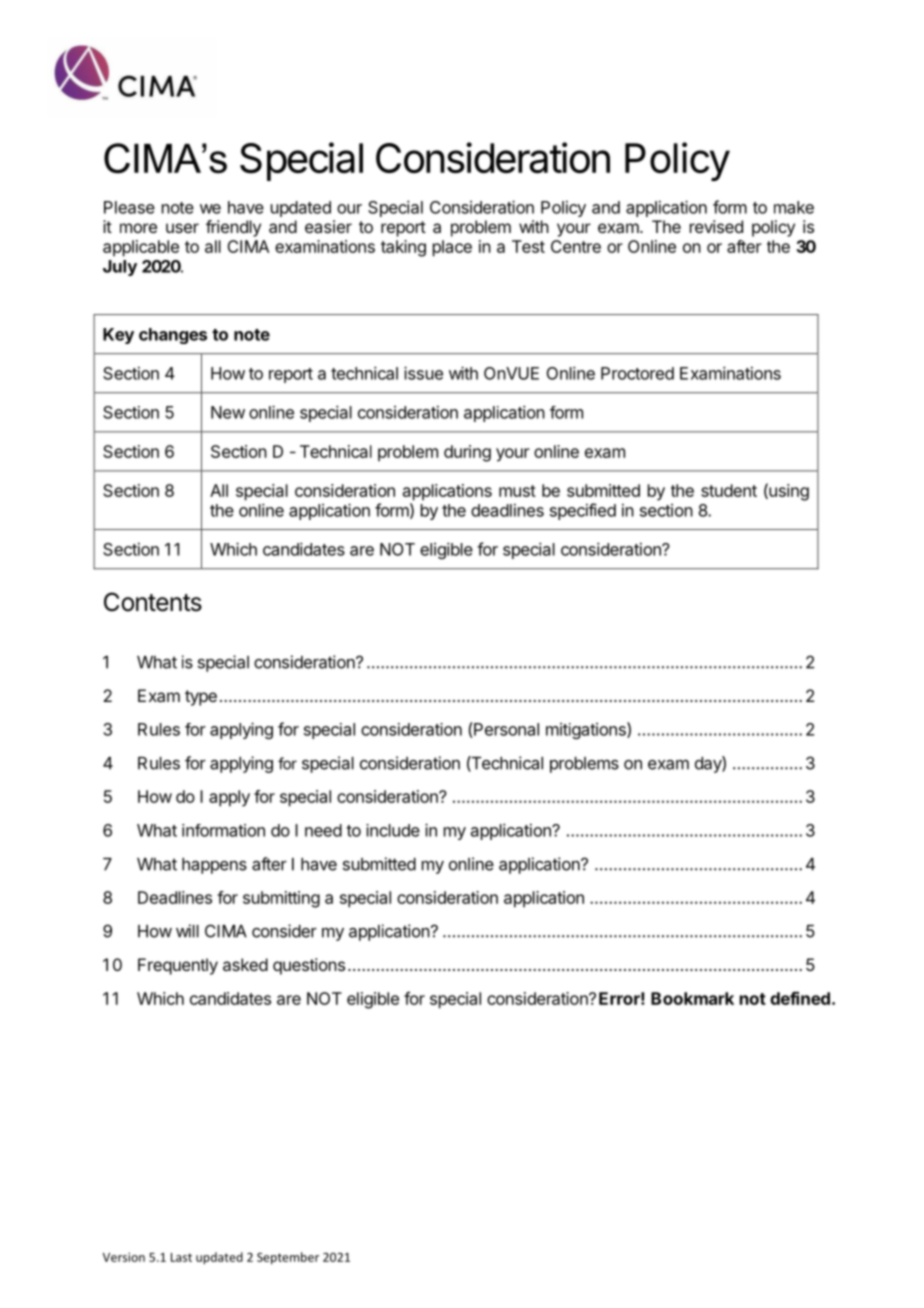  What do you see at coordinates (288, 1258) in the document?
I see `September` at bounding box center [288, 1258].
